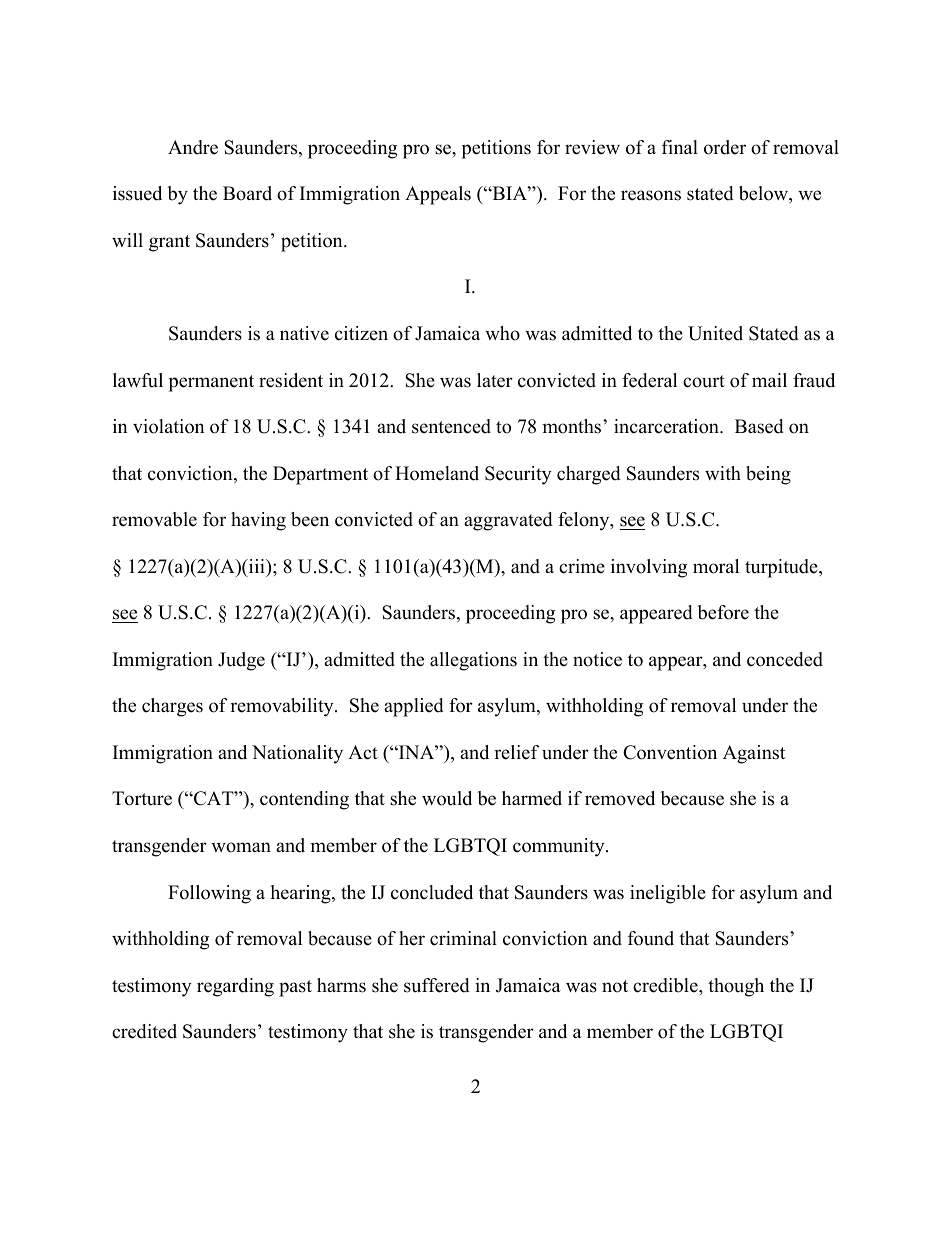 Image resolution: width=952 pixels, height=1233 pixels. What do you see at coordinates (193, 147) in the screenshot?
I see `Andre` at bounding box center [193, 147].
